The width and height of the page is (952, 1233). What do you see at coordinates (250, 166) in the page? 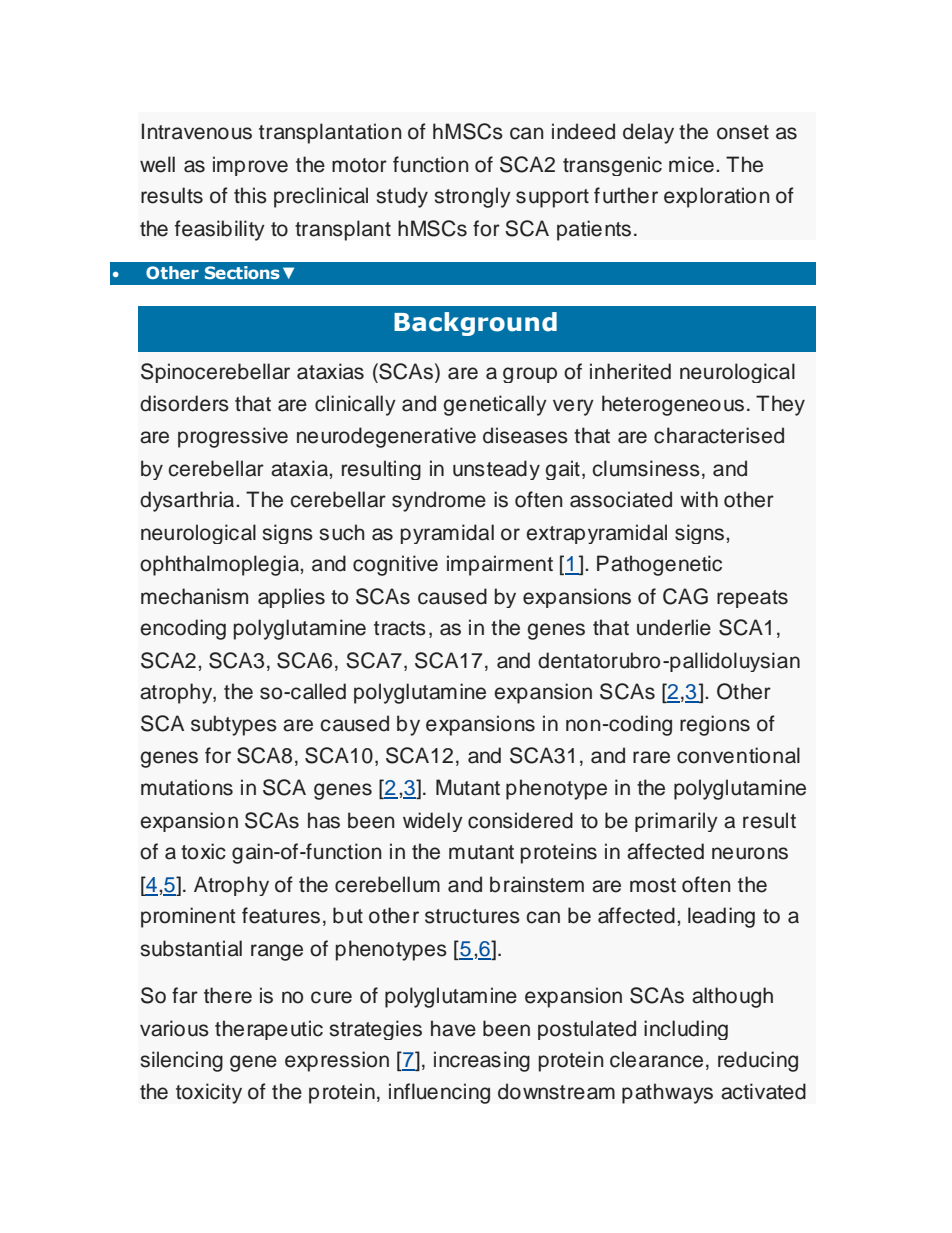
I see `improve` at bounding box center [250, 166].
